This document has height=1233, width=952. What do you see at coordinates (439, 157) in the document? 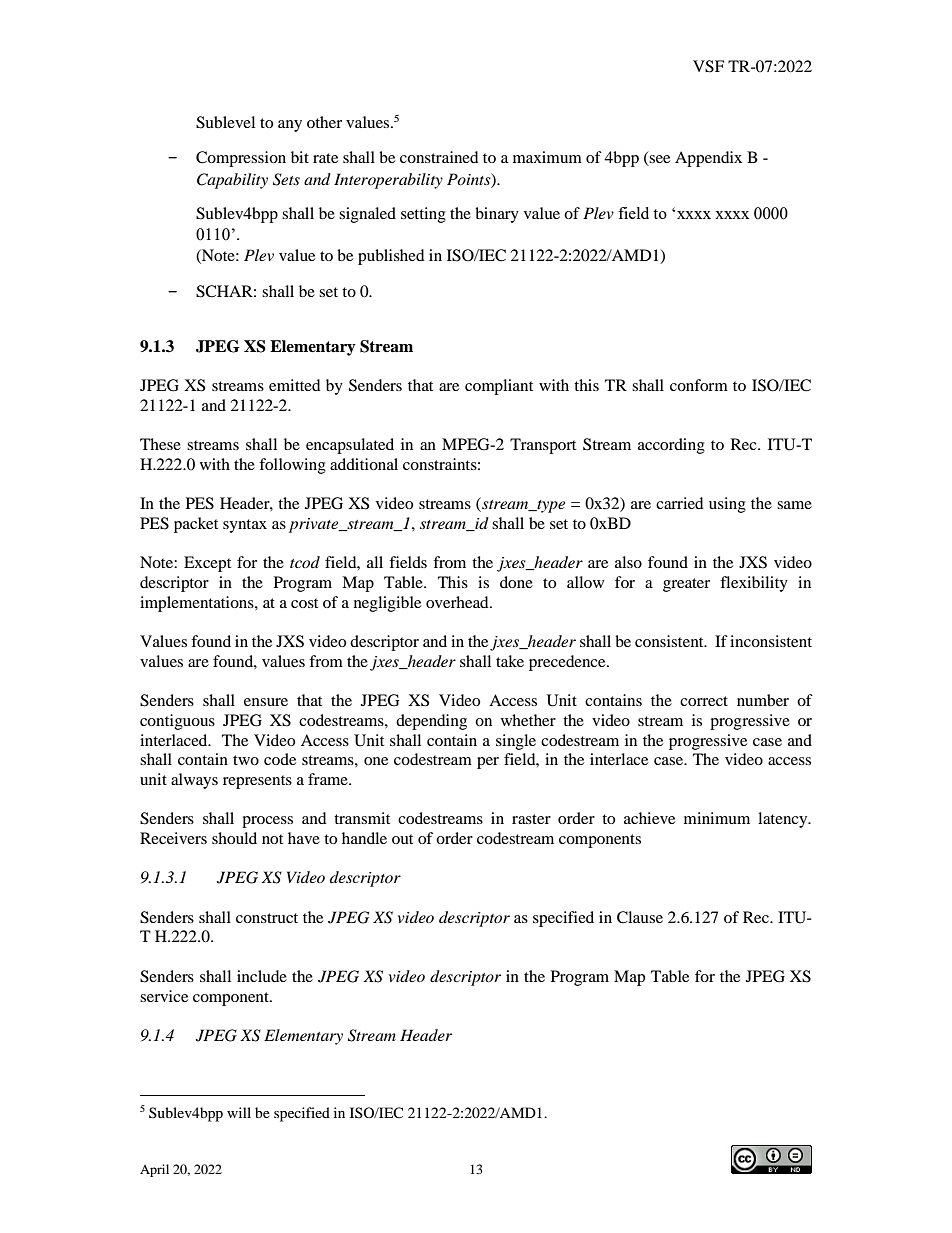
I see `constrained` at bounding box center [439, 157].
